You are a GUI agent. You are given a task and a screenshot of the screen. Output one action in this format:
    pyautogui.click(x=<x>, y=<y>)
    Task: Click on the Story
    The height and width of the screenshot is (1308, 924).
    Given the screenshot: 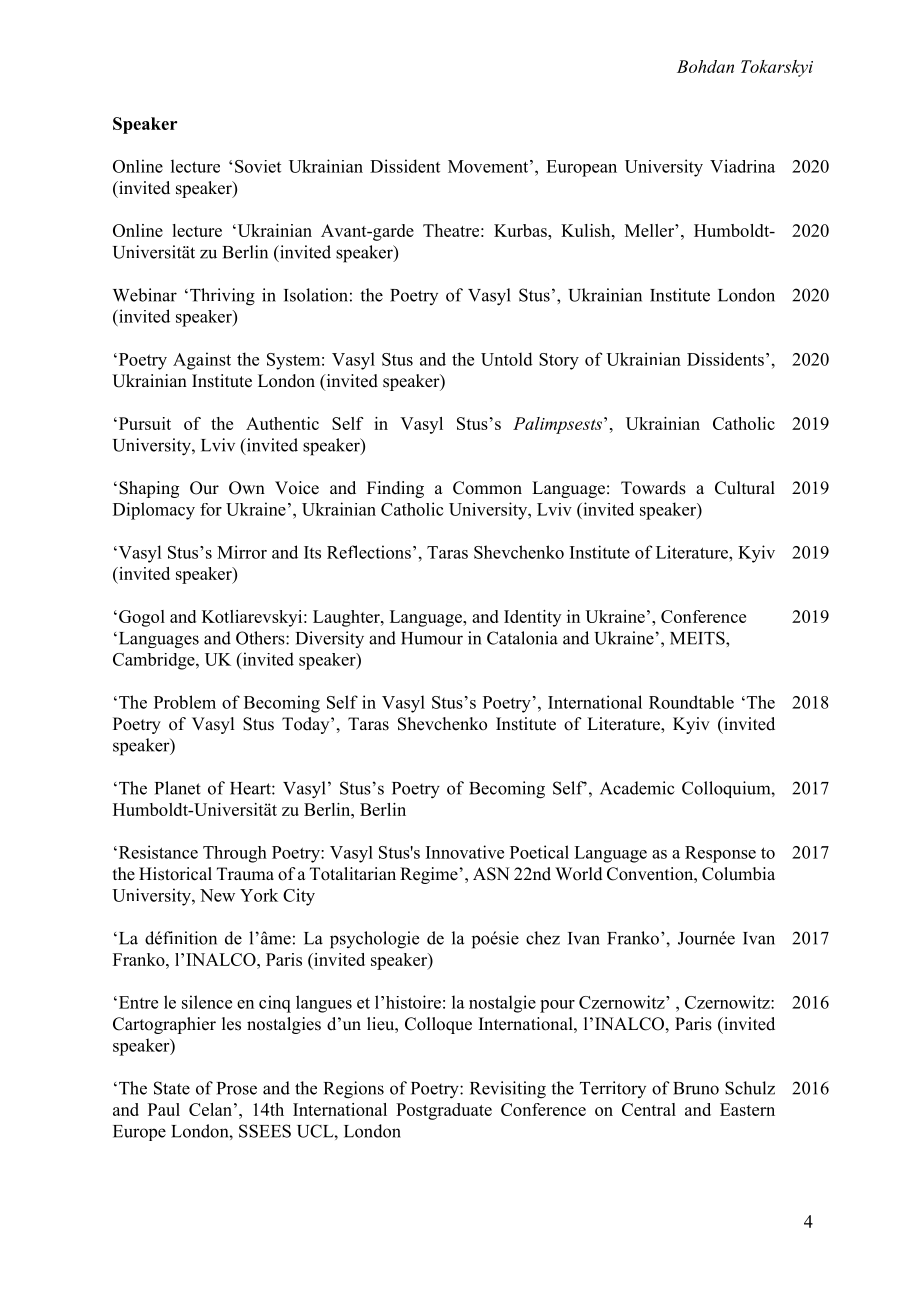 What is the action you would take?
    pyautogui.click(x=559, y=361)
